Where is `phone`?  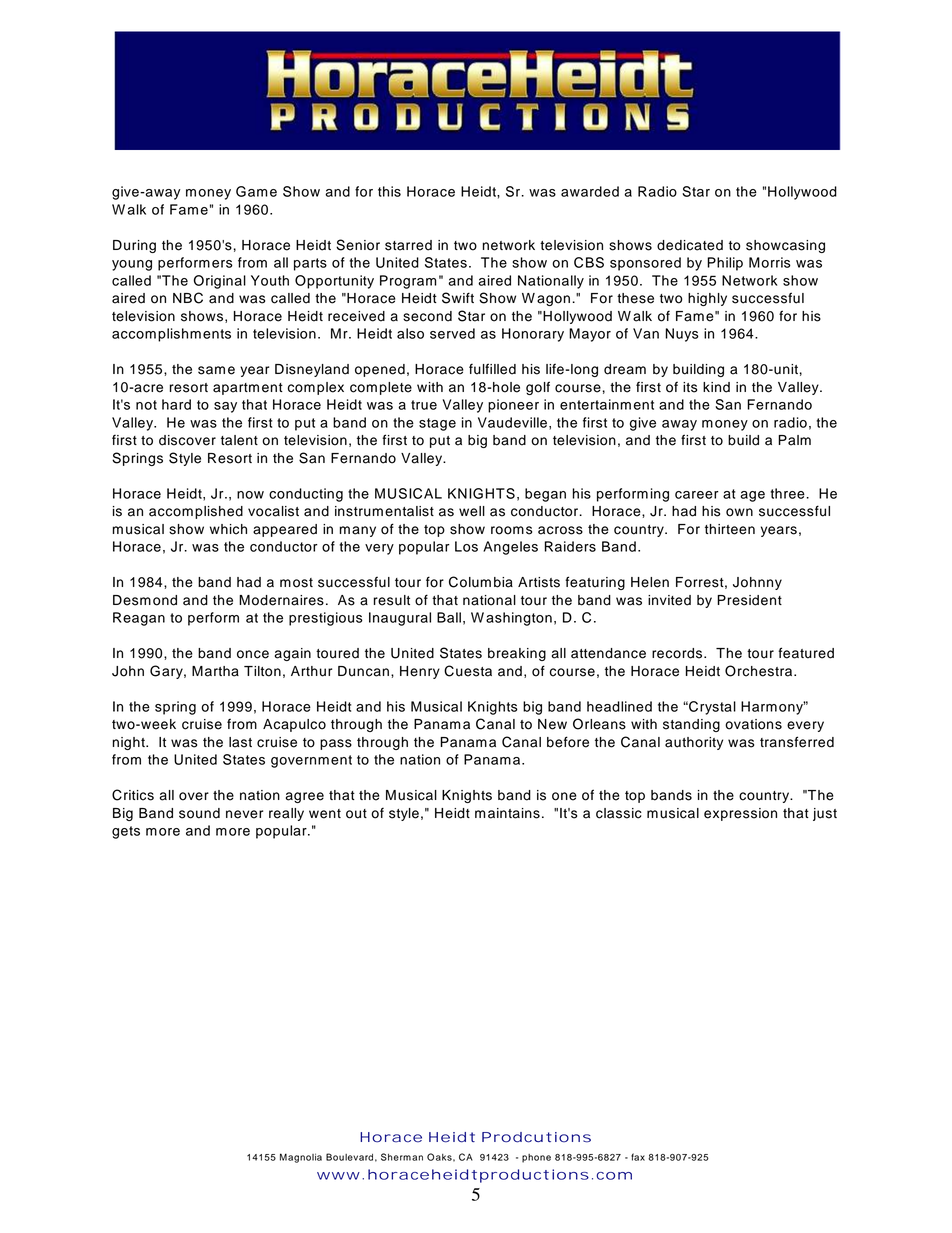 phone is located at coordinates (536, 1158).
